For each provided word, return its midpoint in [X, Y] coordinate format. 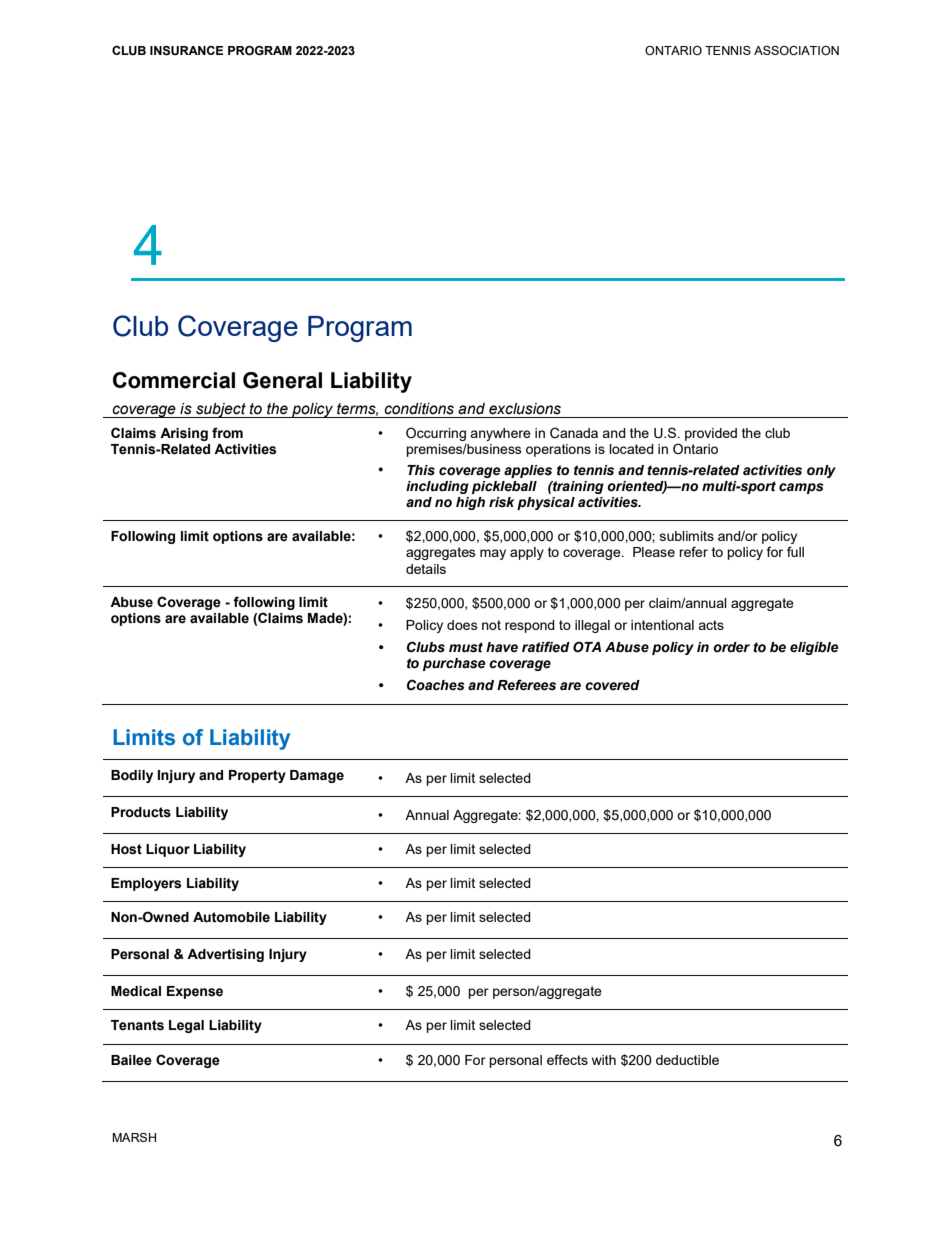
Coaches [435, 685]
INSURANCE [186, 51]
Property [257, 776]
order [731, 647]
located [631, 449]
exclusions [525, 409]
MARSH [134, 1137]
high [470, 503]
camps [801, 488]
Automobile [231, 917]
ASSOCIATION [796, 50]
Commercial [174, 380]
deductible [687, 1060]
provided [711, 434]
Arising [184, 434]
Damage [317, 776]
